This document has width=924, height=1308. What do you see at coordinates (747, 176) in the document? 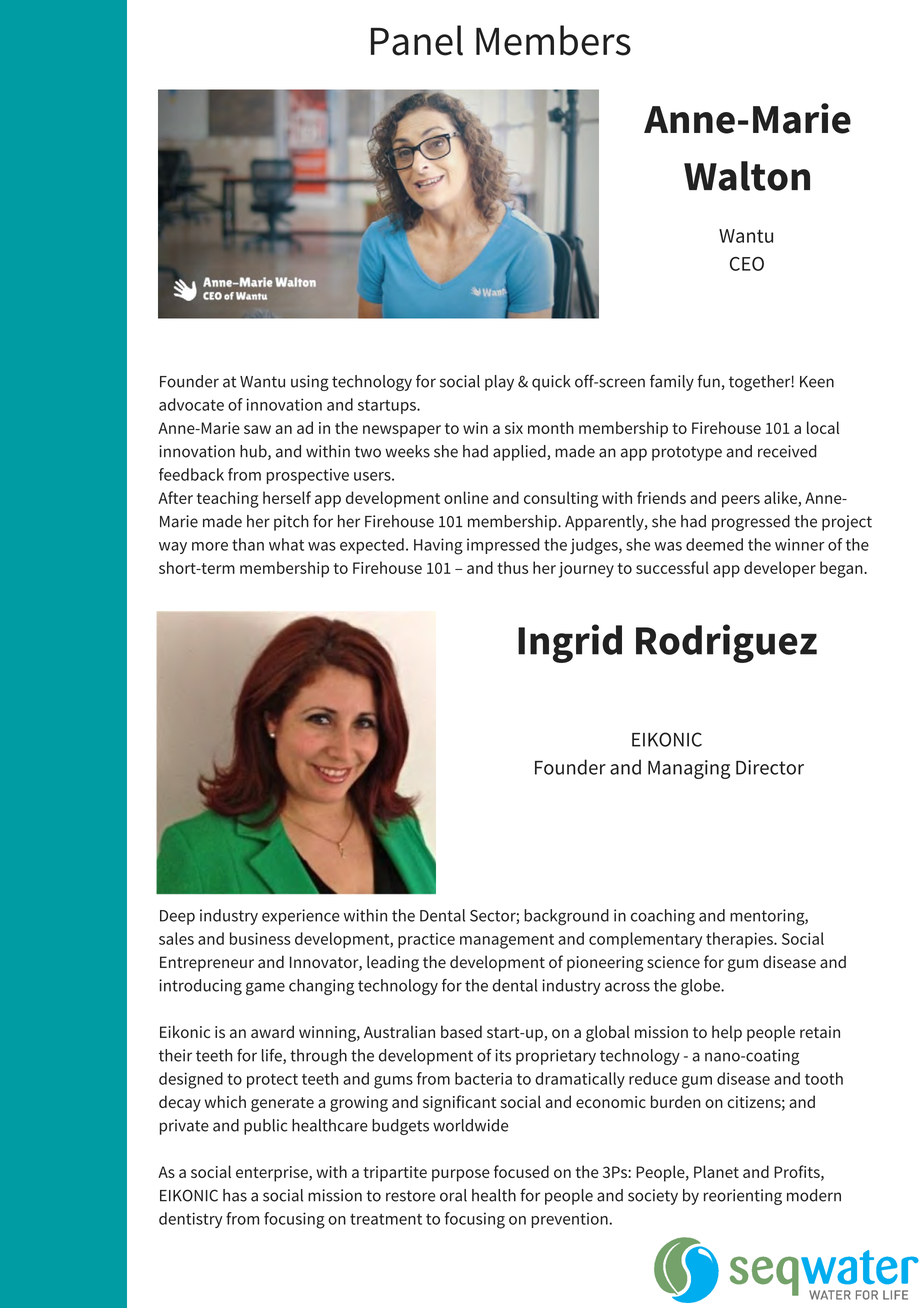
I see `Walton` at bounding box center [747, 176].
